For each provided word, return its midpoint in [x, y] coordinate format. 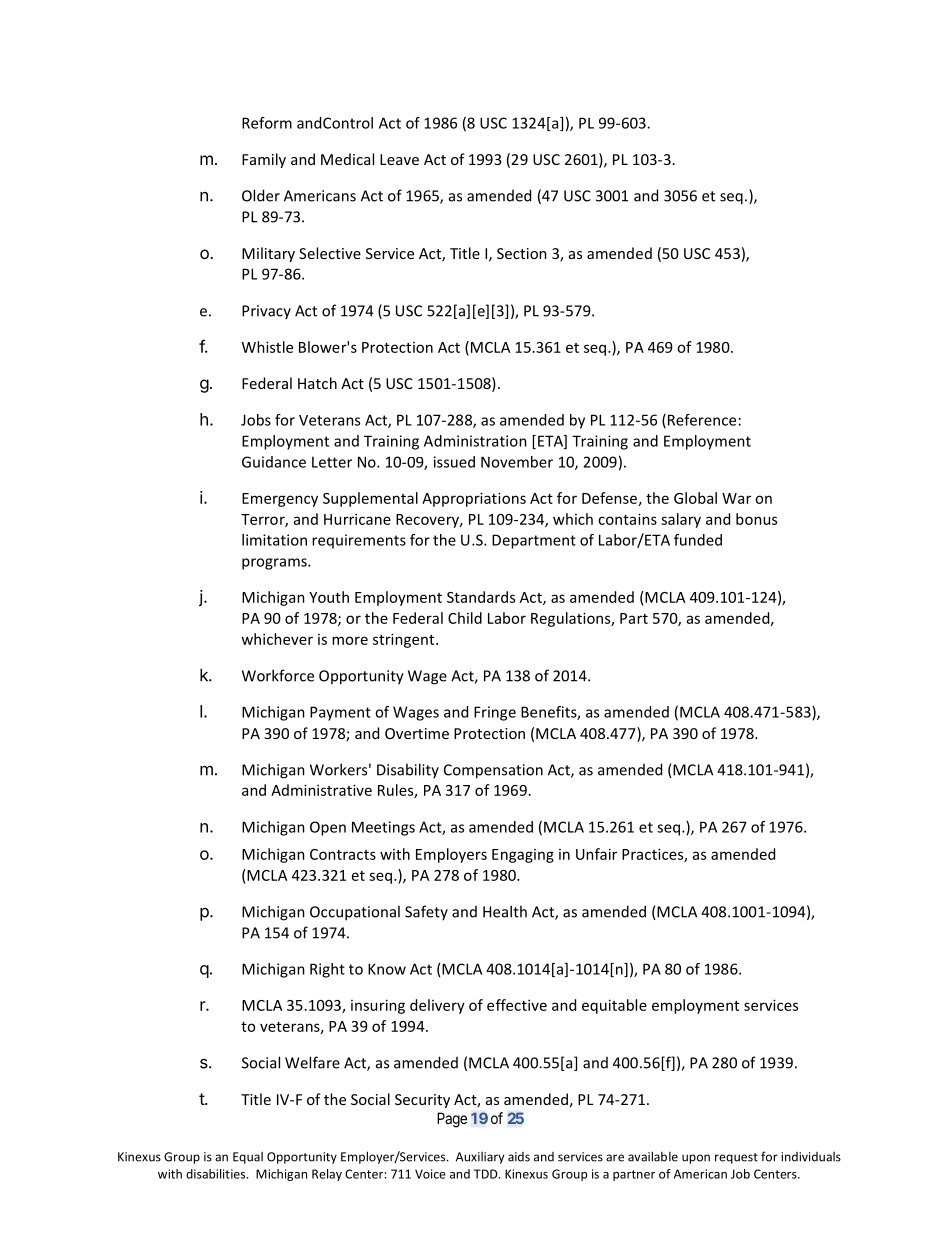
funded [698, 540]
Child [465, 618]
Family [264, 160]
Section [522, 253]
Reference [700, 421]
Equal [248, 1158]
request [736, 1158]
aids [519, 1157]
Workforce [278, 675]
